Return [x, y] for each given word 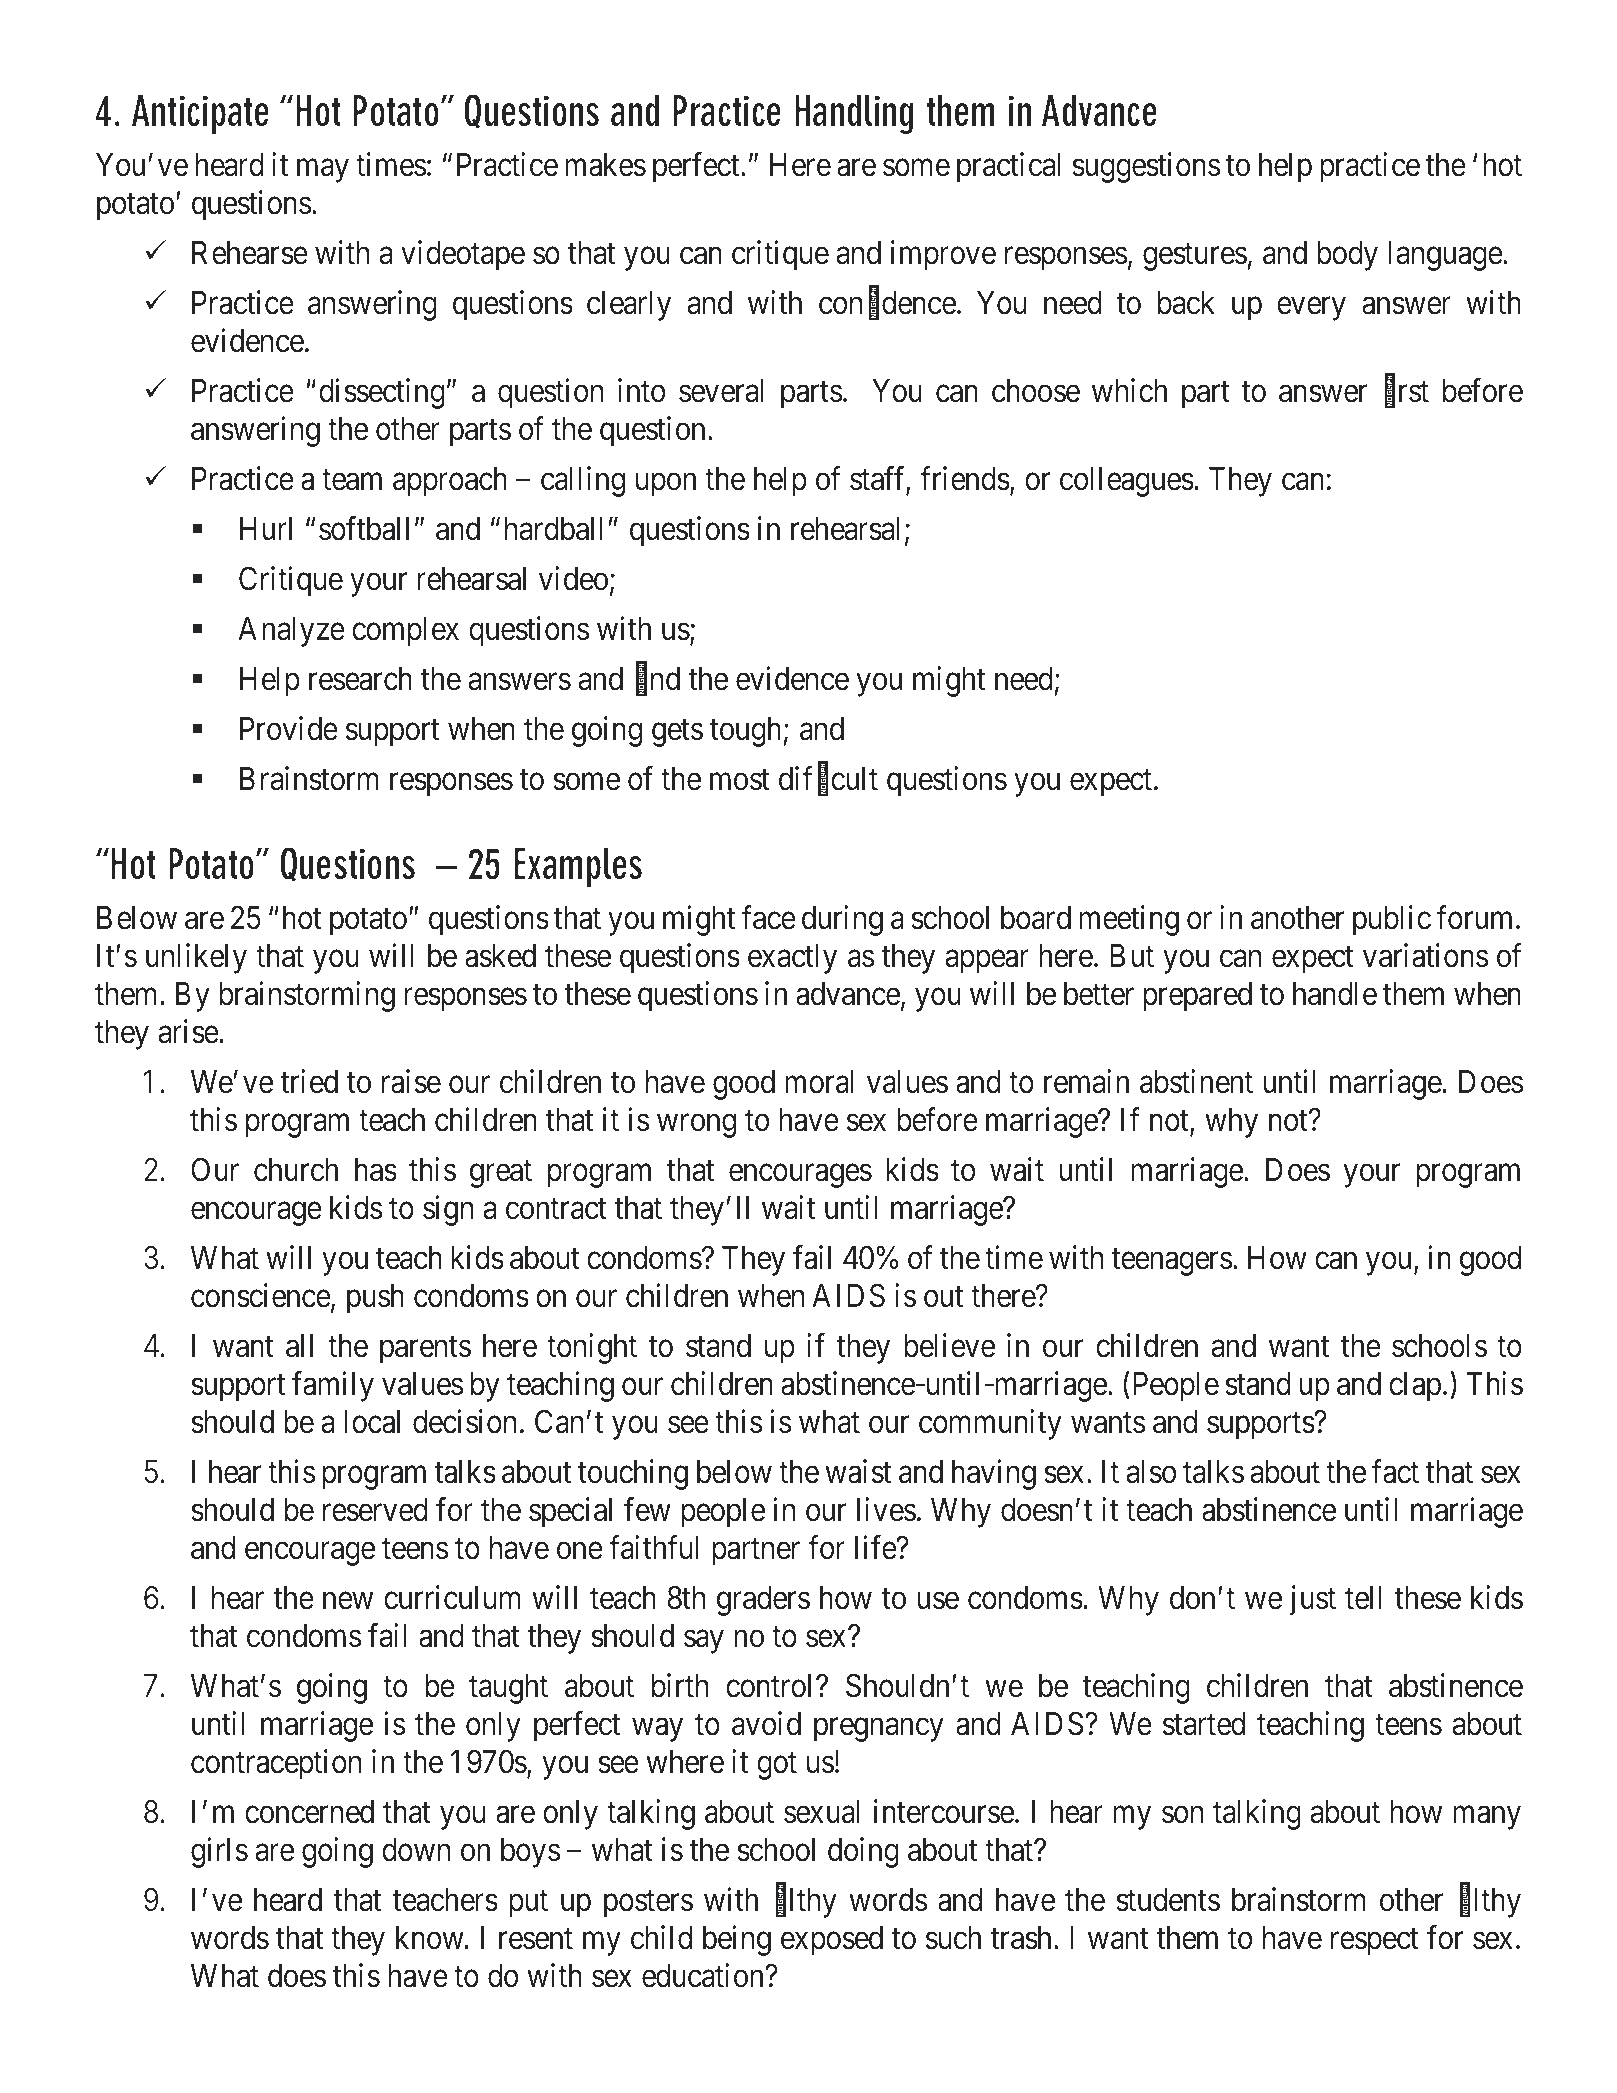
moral [819, 1082]
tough [745, 732]
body [1347, 256]
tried [309, 1081]
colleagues [1127, 482]
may [322, 171]
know [431, 1938]
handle [1335, 994]
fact [1395, 1471]
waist [858, 1471]
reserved [375, 1510]
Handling [854, 114]
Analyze [291, 632]
